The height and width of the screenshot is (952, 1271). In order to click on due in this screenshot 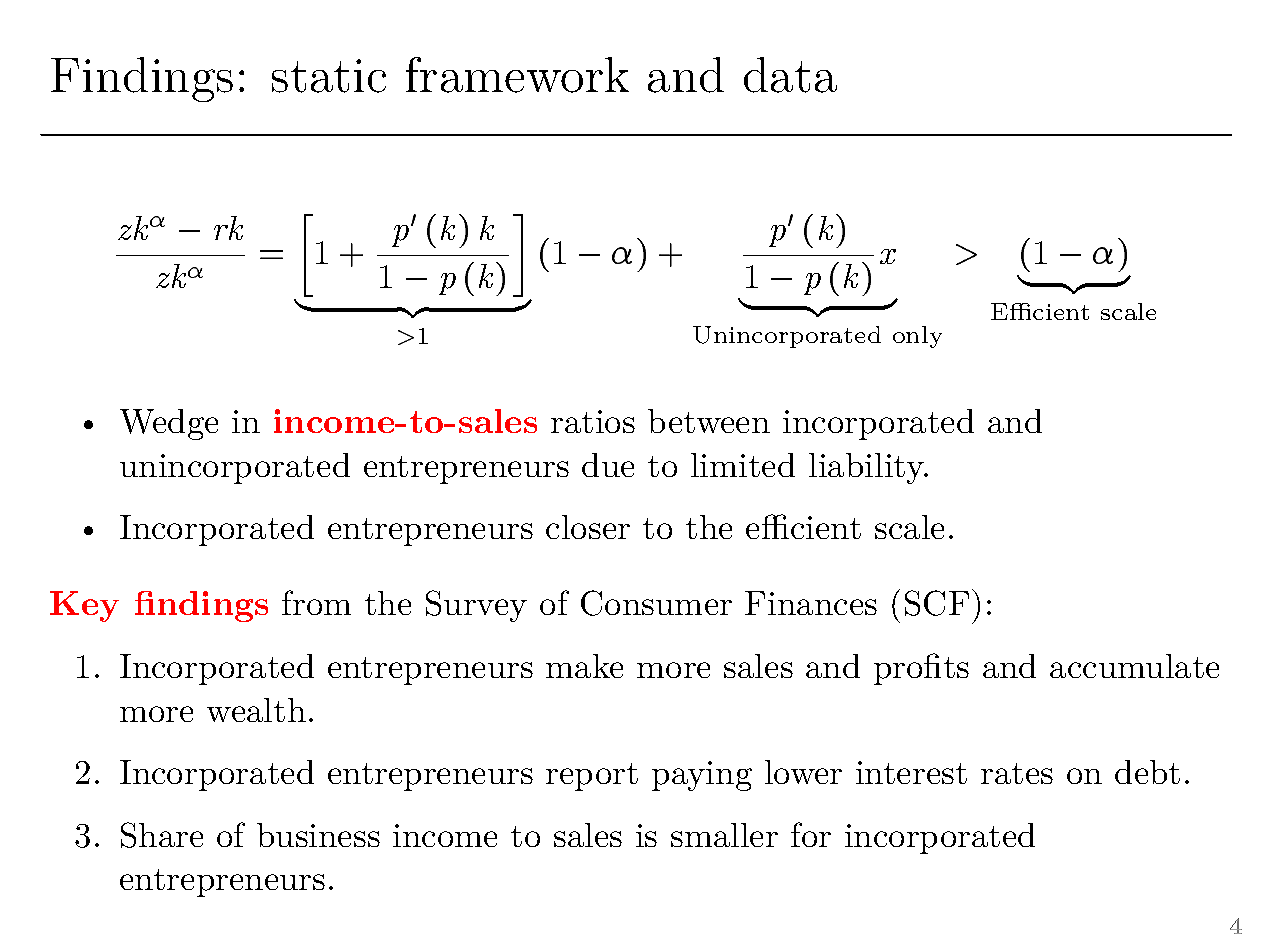, I will do `click(608, 465)`.
